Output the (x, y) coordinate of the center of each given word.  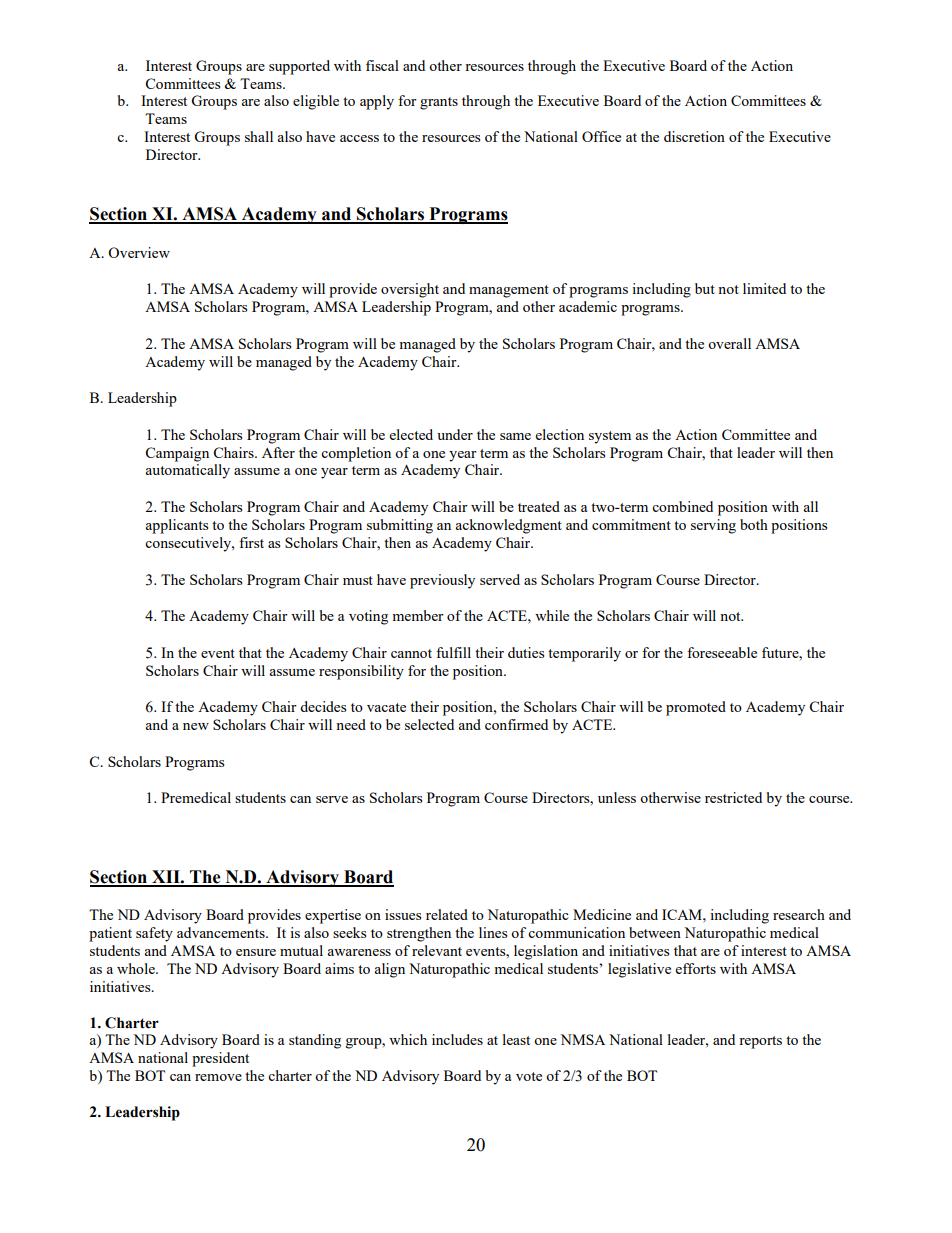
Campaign (177, 454)
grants (439, 103)
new (196, 726)
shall (259, 136)
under (455, 434)
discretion (694, 136)
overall (729, 343)
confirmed (516, 724)
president (220, 1059)
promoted (696, 708)
